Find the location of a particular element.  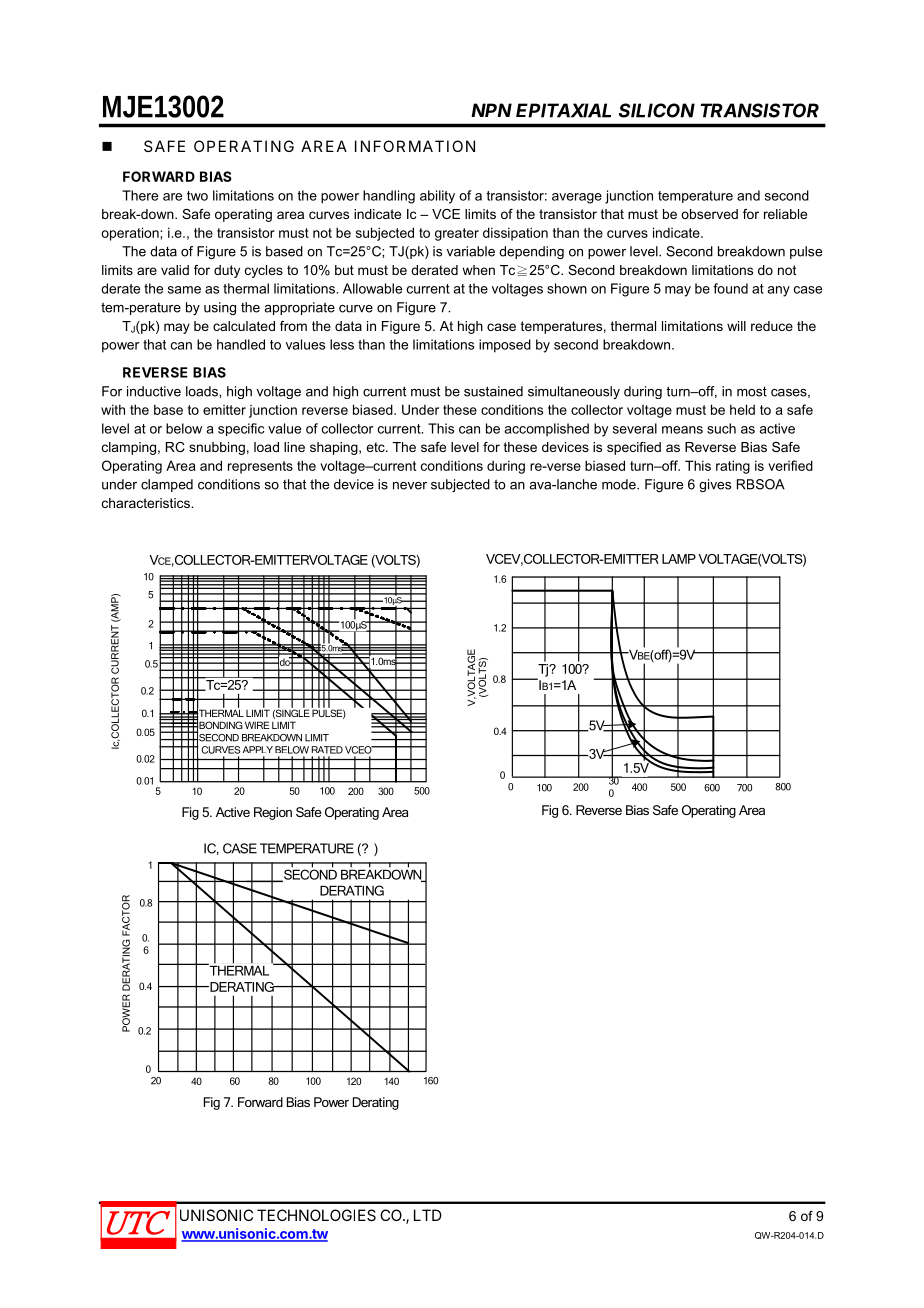

Region is located at coordinates (273, 813).
